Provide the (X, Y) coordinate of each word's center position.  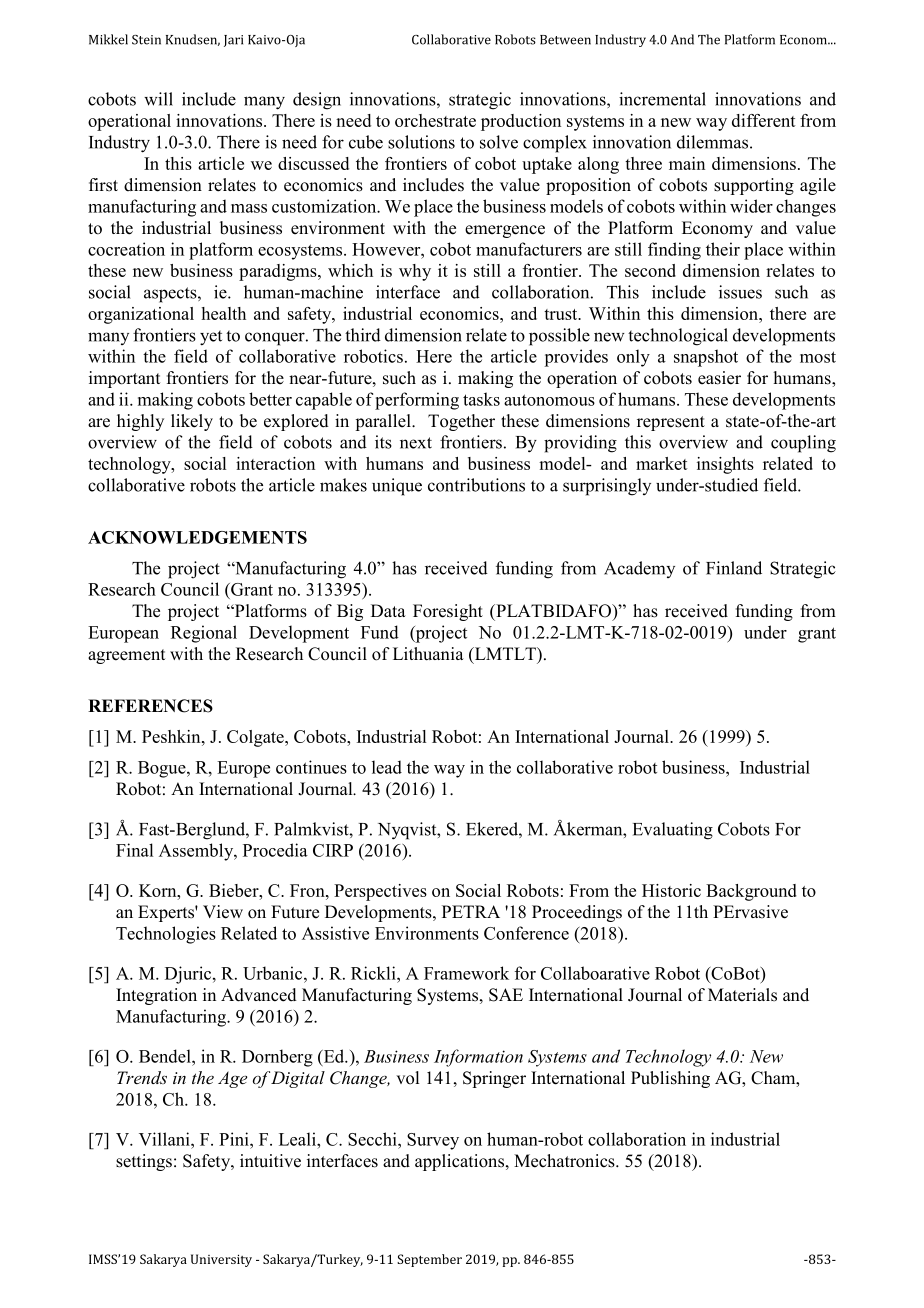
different (764, 120)
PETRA (471, 911)
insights (725, 465)
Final (134, 850)
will (158, 99)
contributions (476, 485)
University (221, 1260)
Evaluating (673, 831)
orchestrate (435, 120)
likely (192, 422)
